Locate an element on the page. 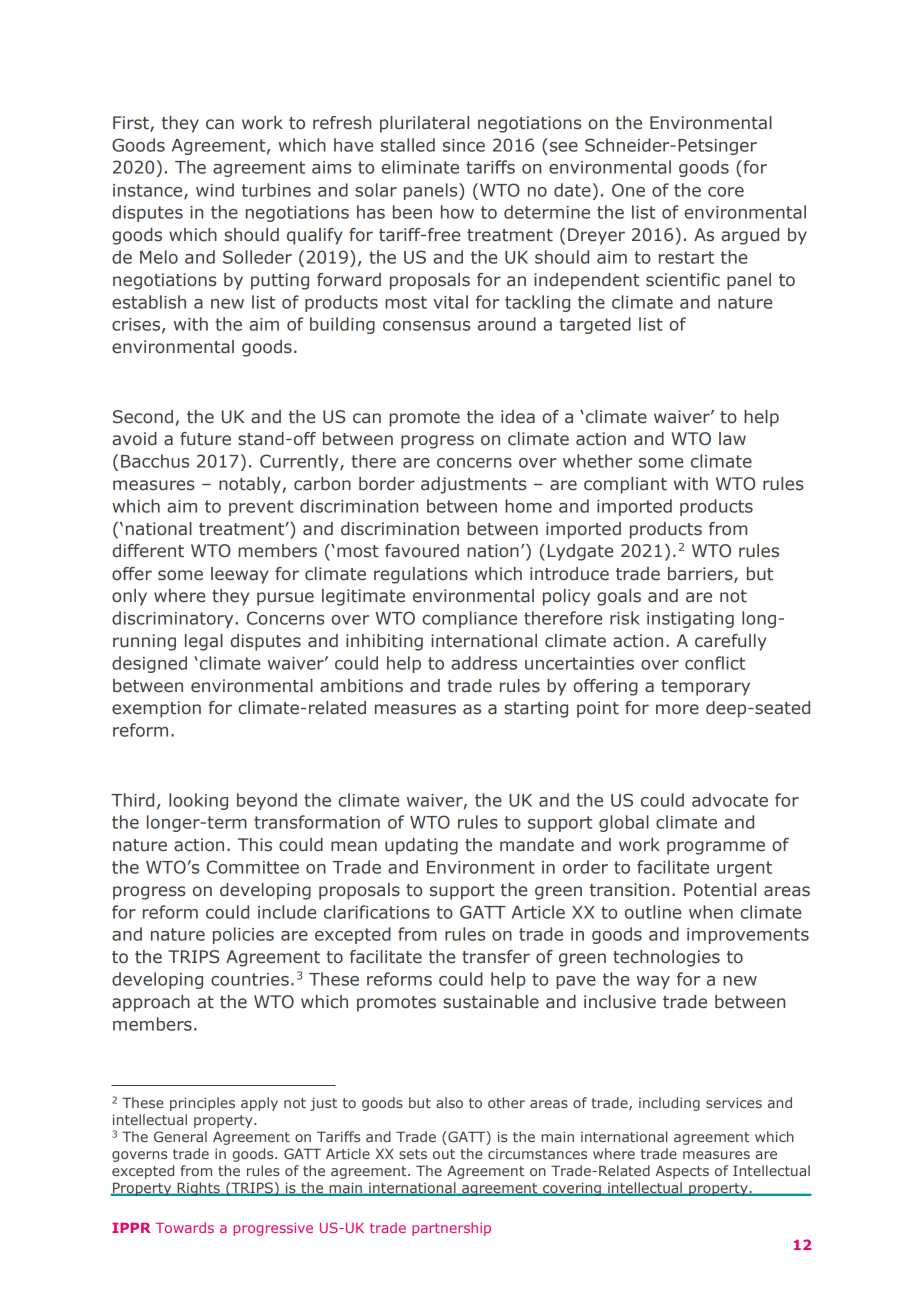  targeted is located at coordinates (595, 325).
